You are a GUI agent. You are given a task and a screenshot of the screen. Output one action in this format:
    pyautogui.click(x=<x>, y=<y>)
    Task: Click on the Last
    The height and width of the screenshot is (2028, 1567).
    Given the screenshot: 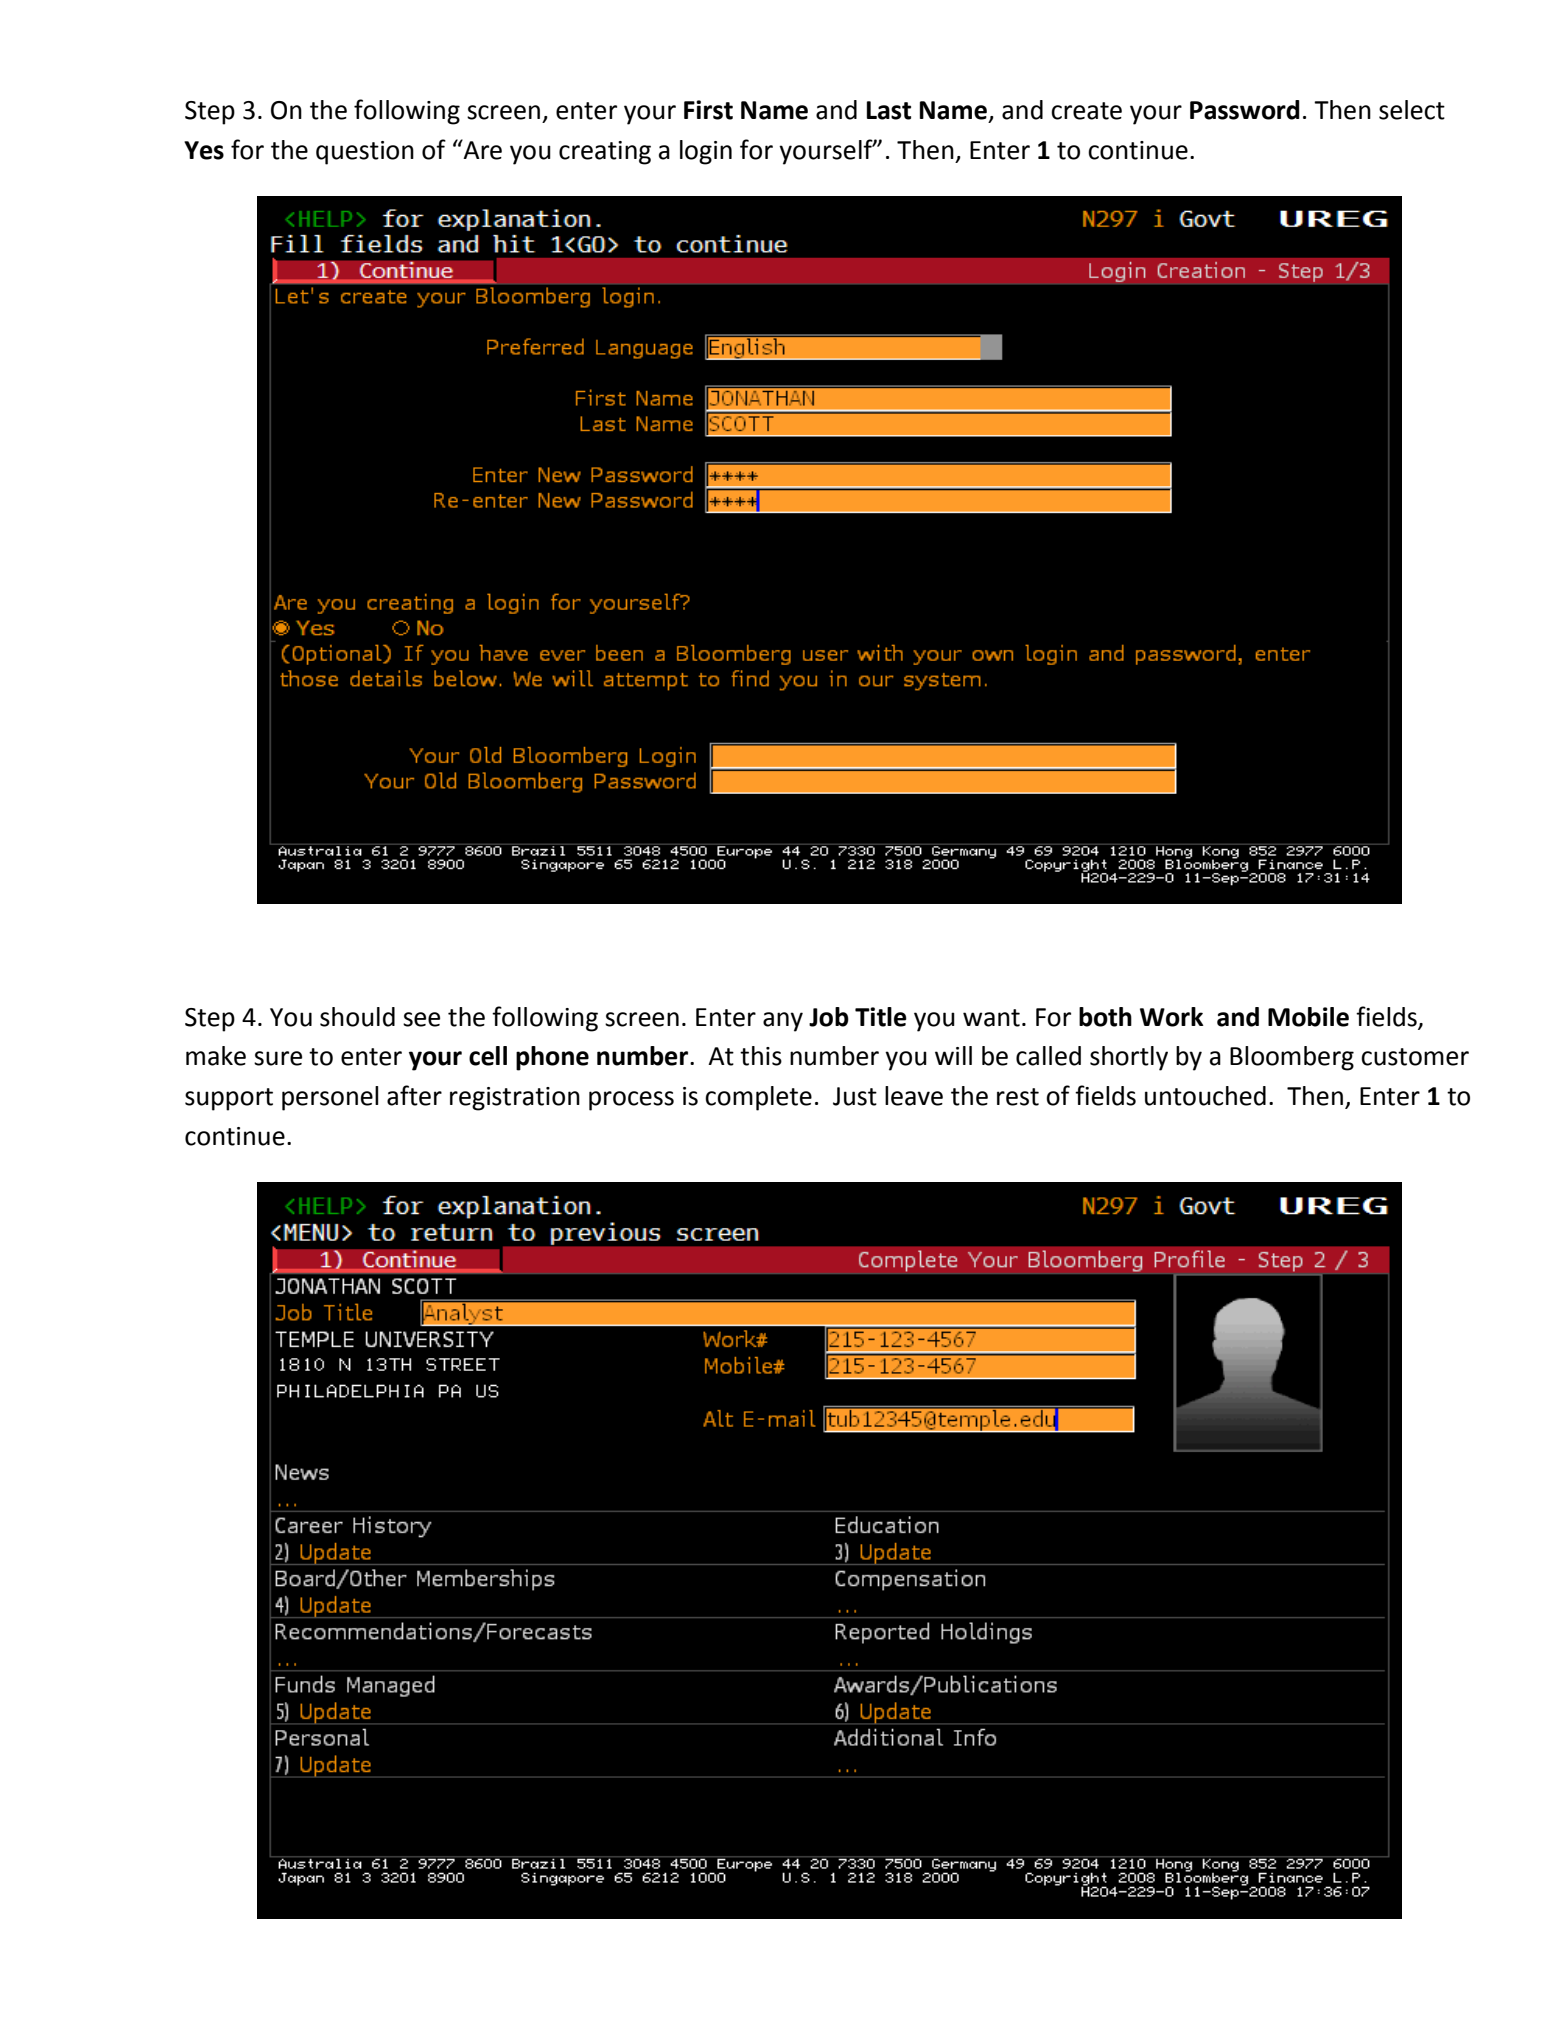 What is the action you would take?
    pyautogui.click(x=889, y=110)
